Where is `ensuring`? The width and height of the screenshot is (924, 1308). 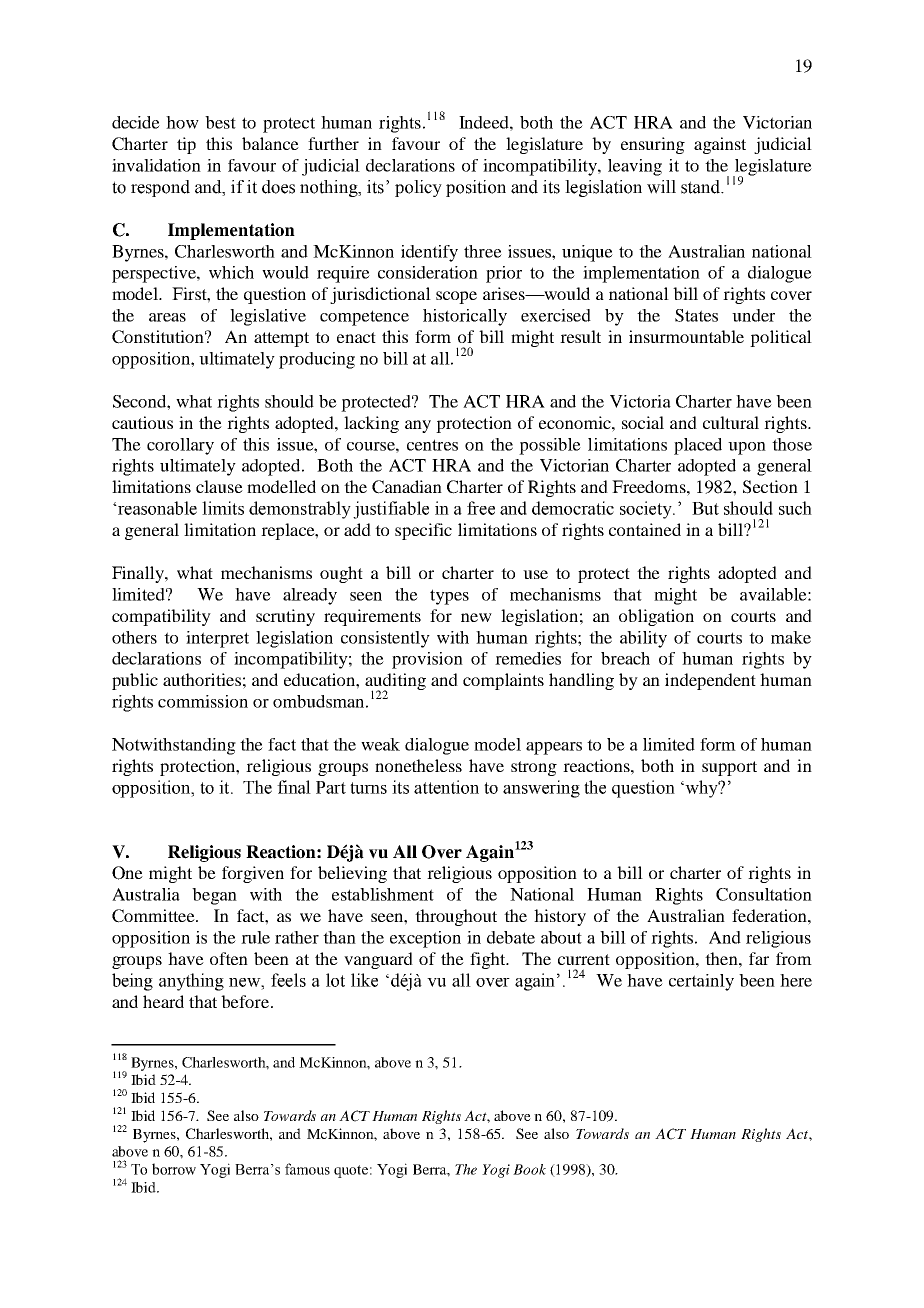
ensuring is located at coordinates (653, 145).
